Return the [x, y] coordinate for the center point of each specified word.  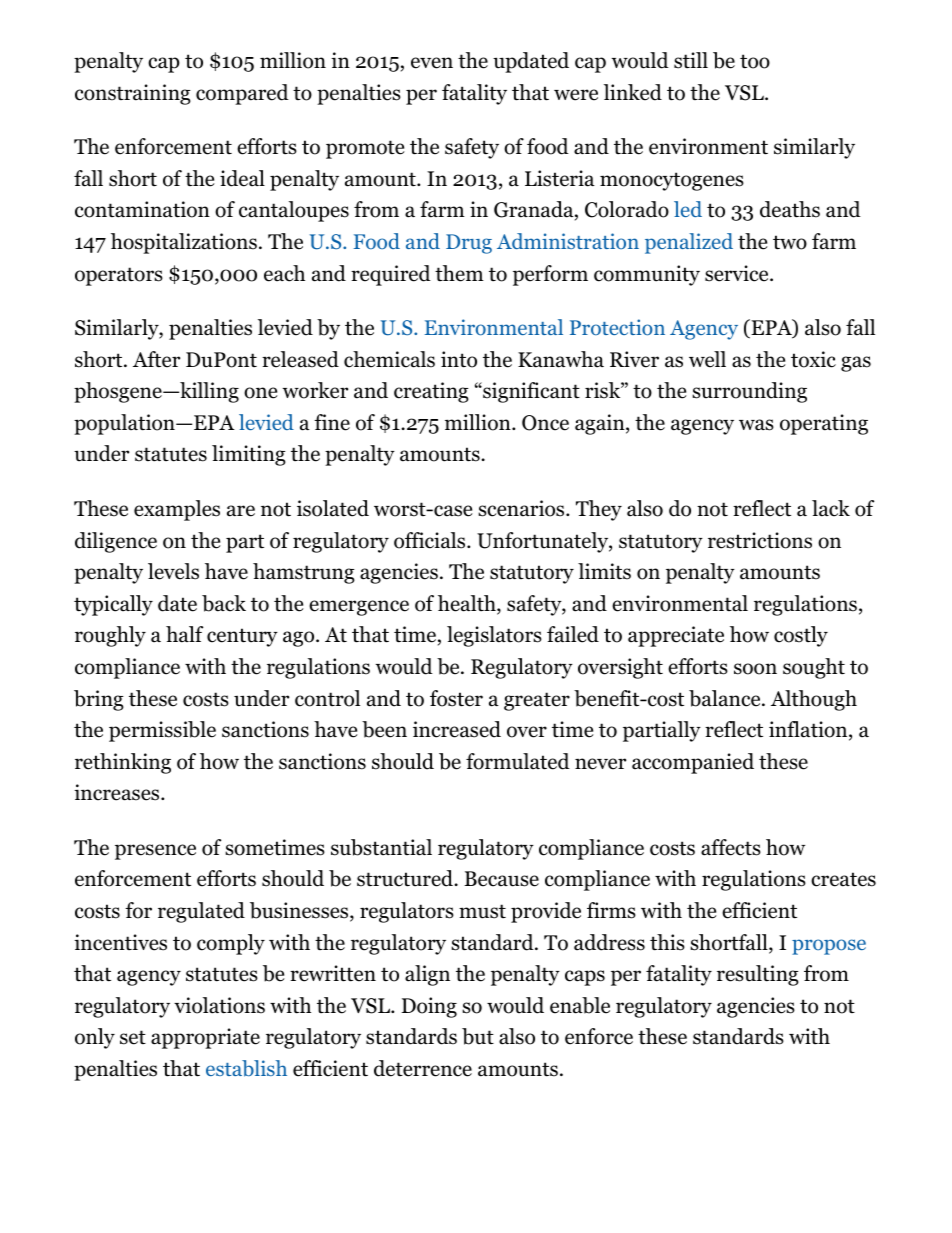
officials [429, 540]
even [432, 63]
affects [731, 847]
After [156, 359]
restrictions [760, 540]
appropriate [205, 1038]
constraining [133, 94]
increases [118, 792]
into [459, 359]
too [755, 61]
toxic [813, 359]
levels [173, 571]
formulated [518, 761]
